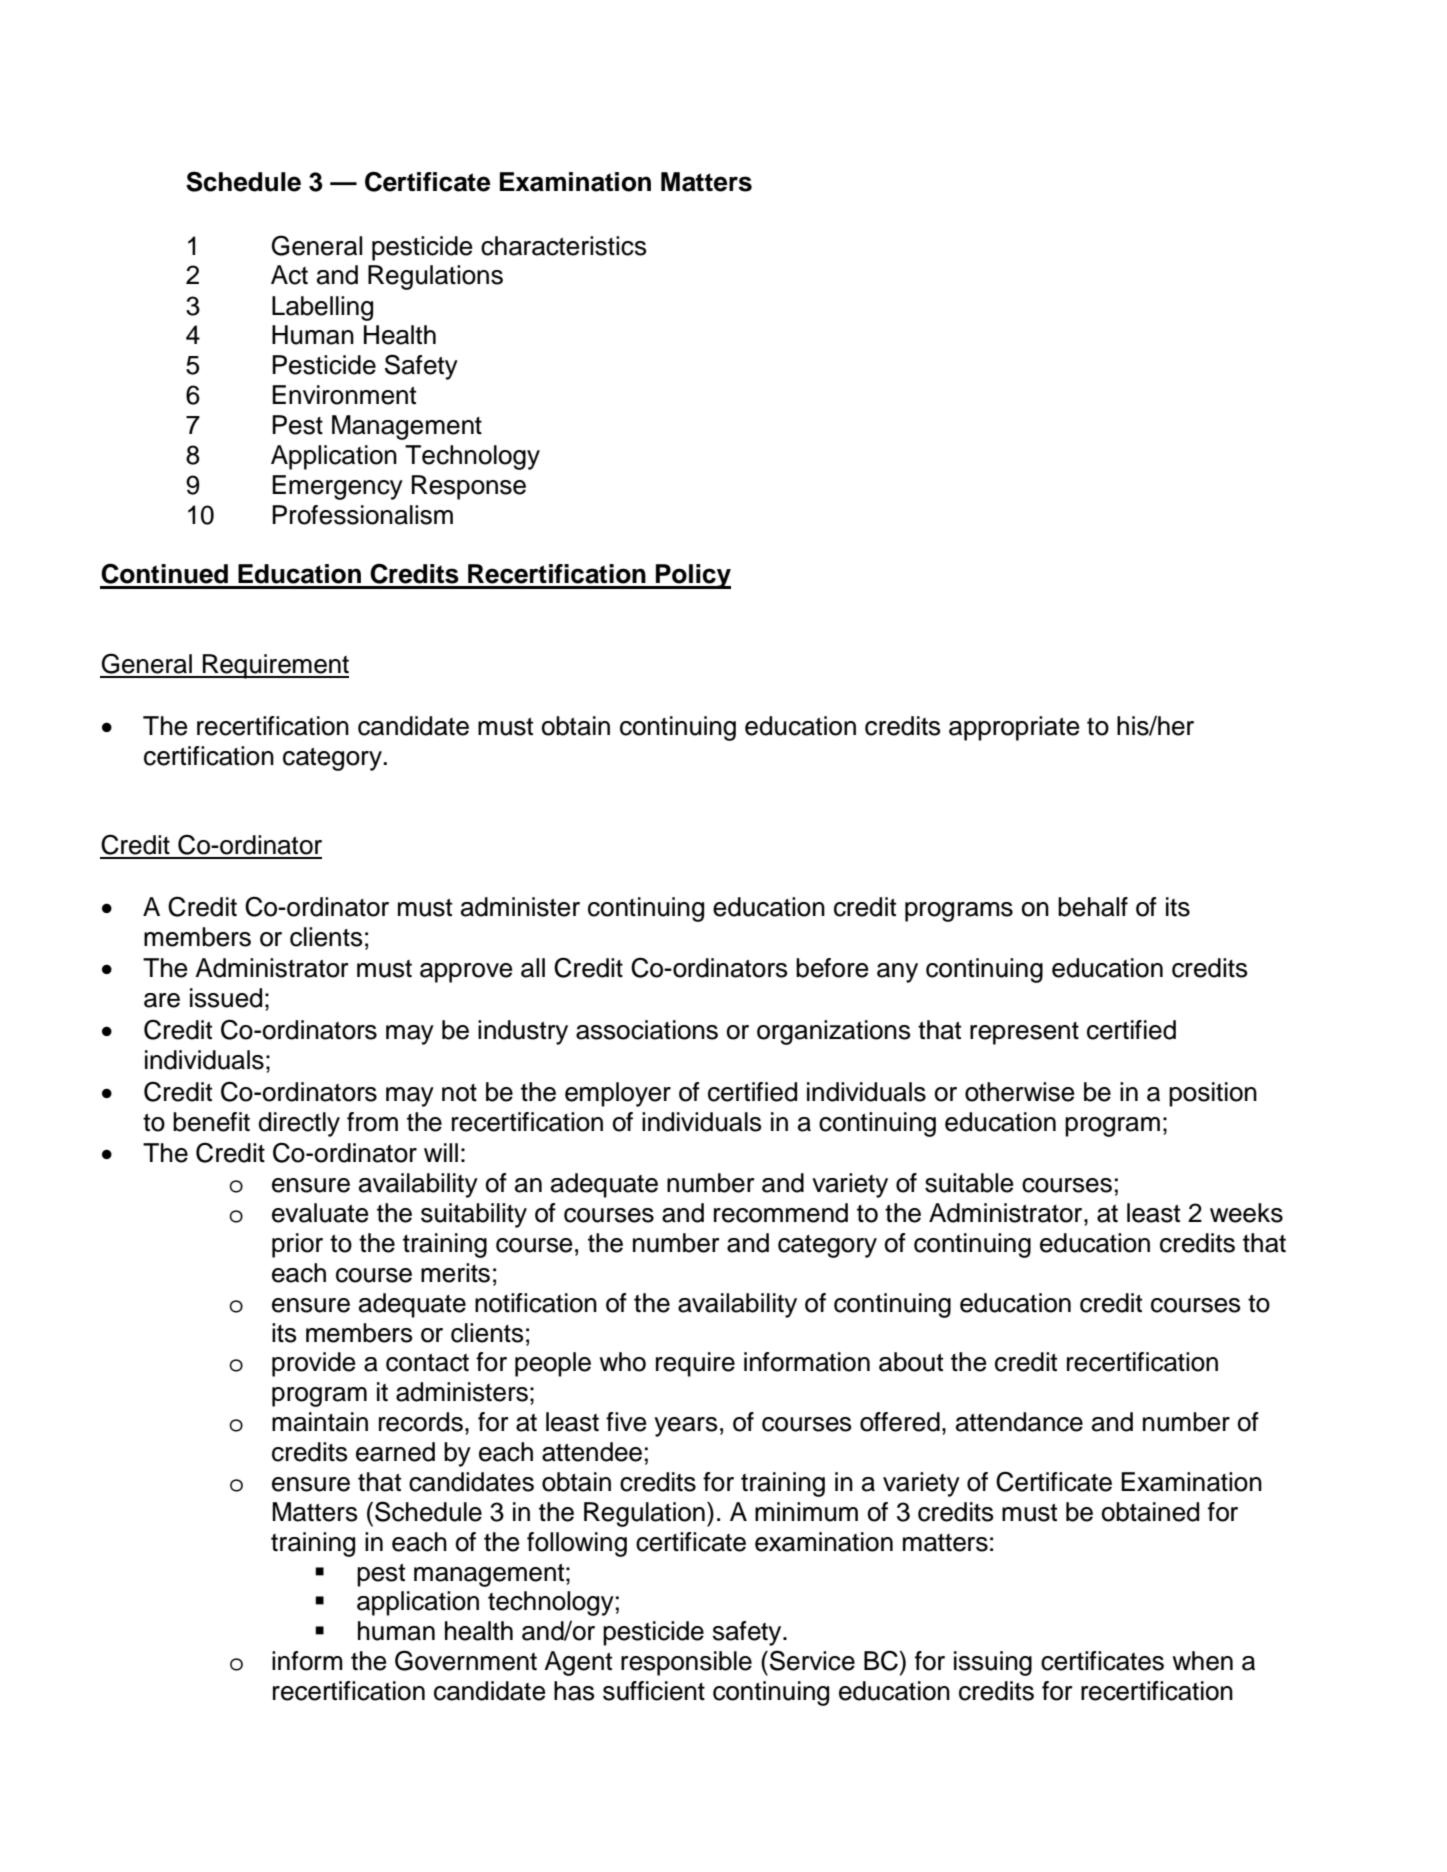 This image has width=1447, height=1872. What do you see at coordinates (362, 515) in the image?
I see `Professionalism` at bounding box center [362, 515].
